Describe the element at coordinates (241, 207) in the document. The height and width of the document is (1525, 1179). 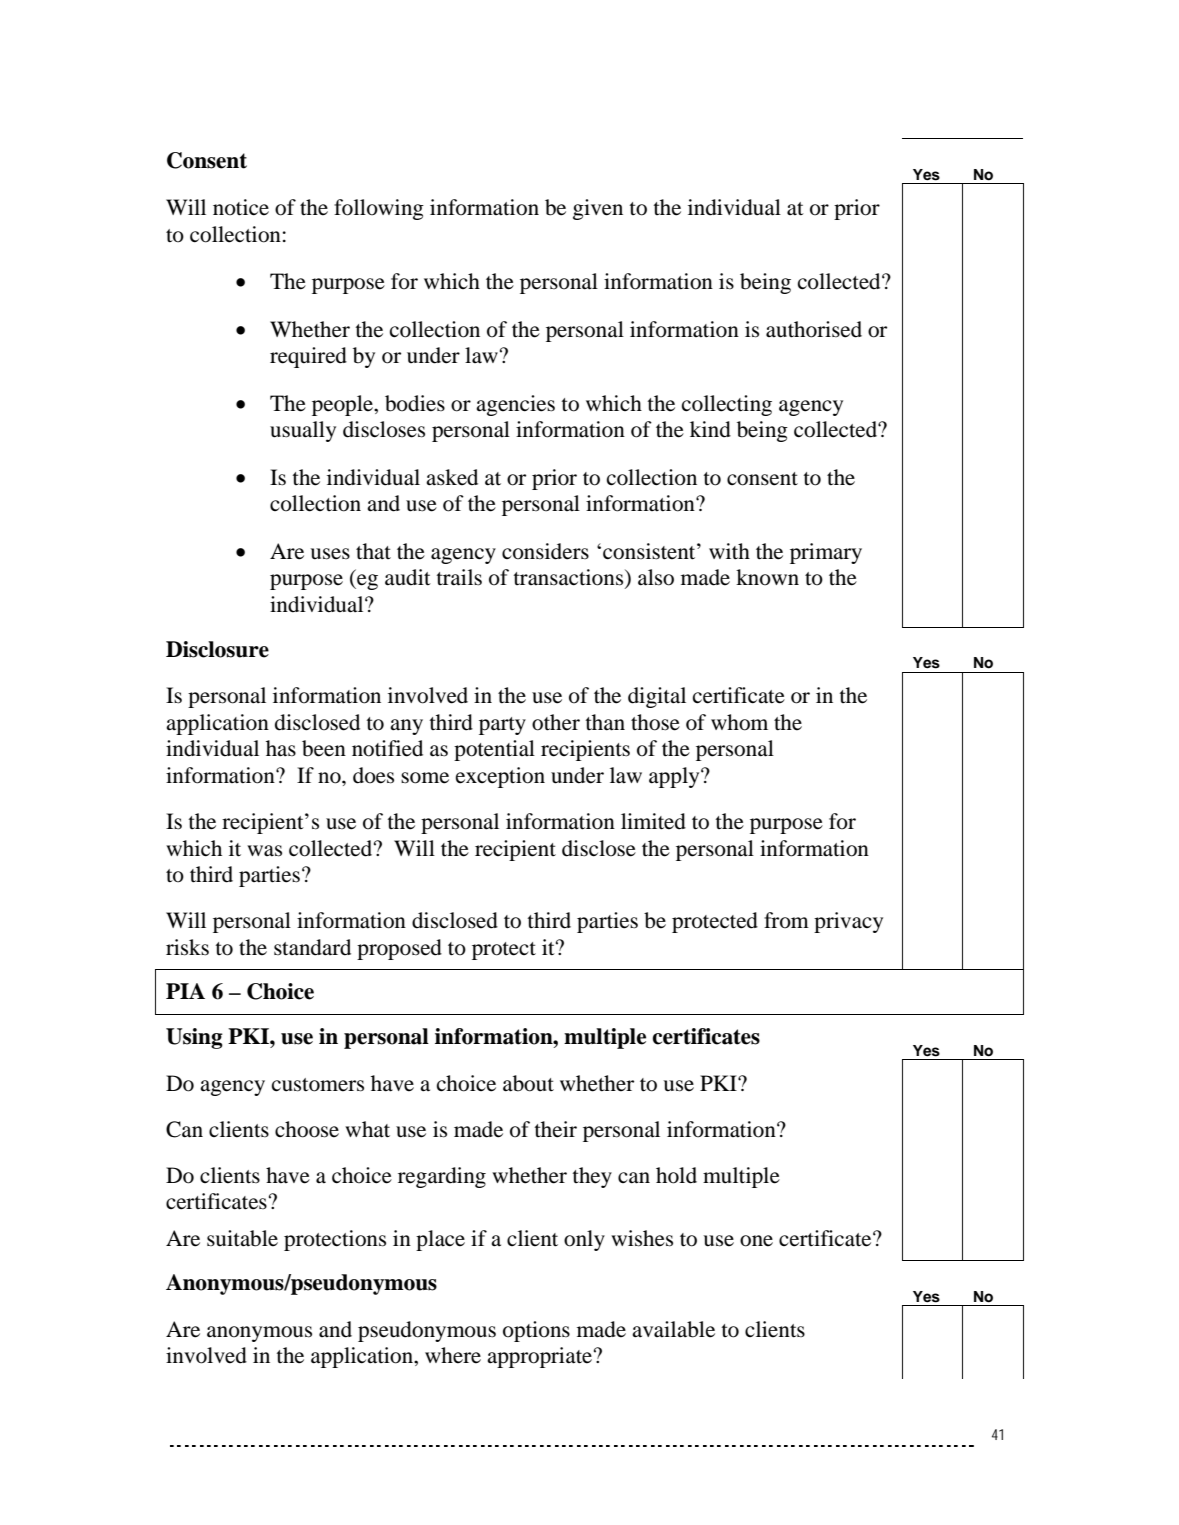
I see `notice` at that location.
